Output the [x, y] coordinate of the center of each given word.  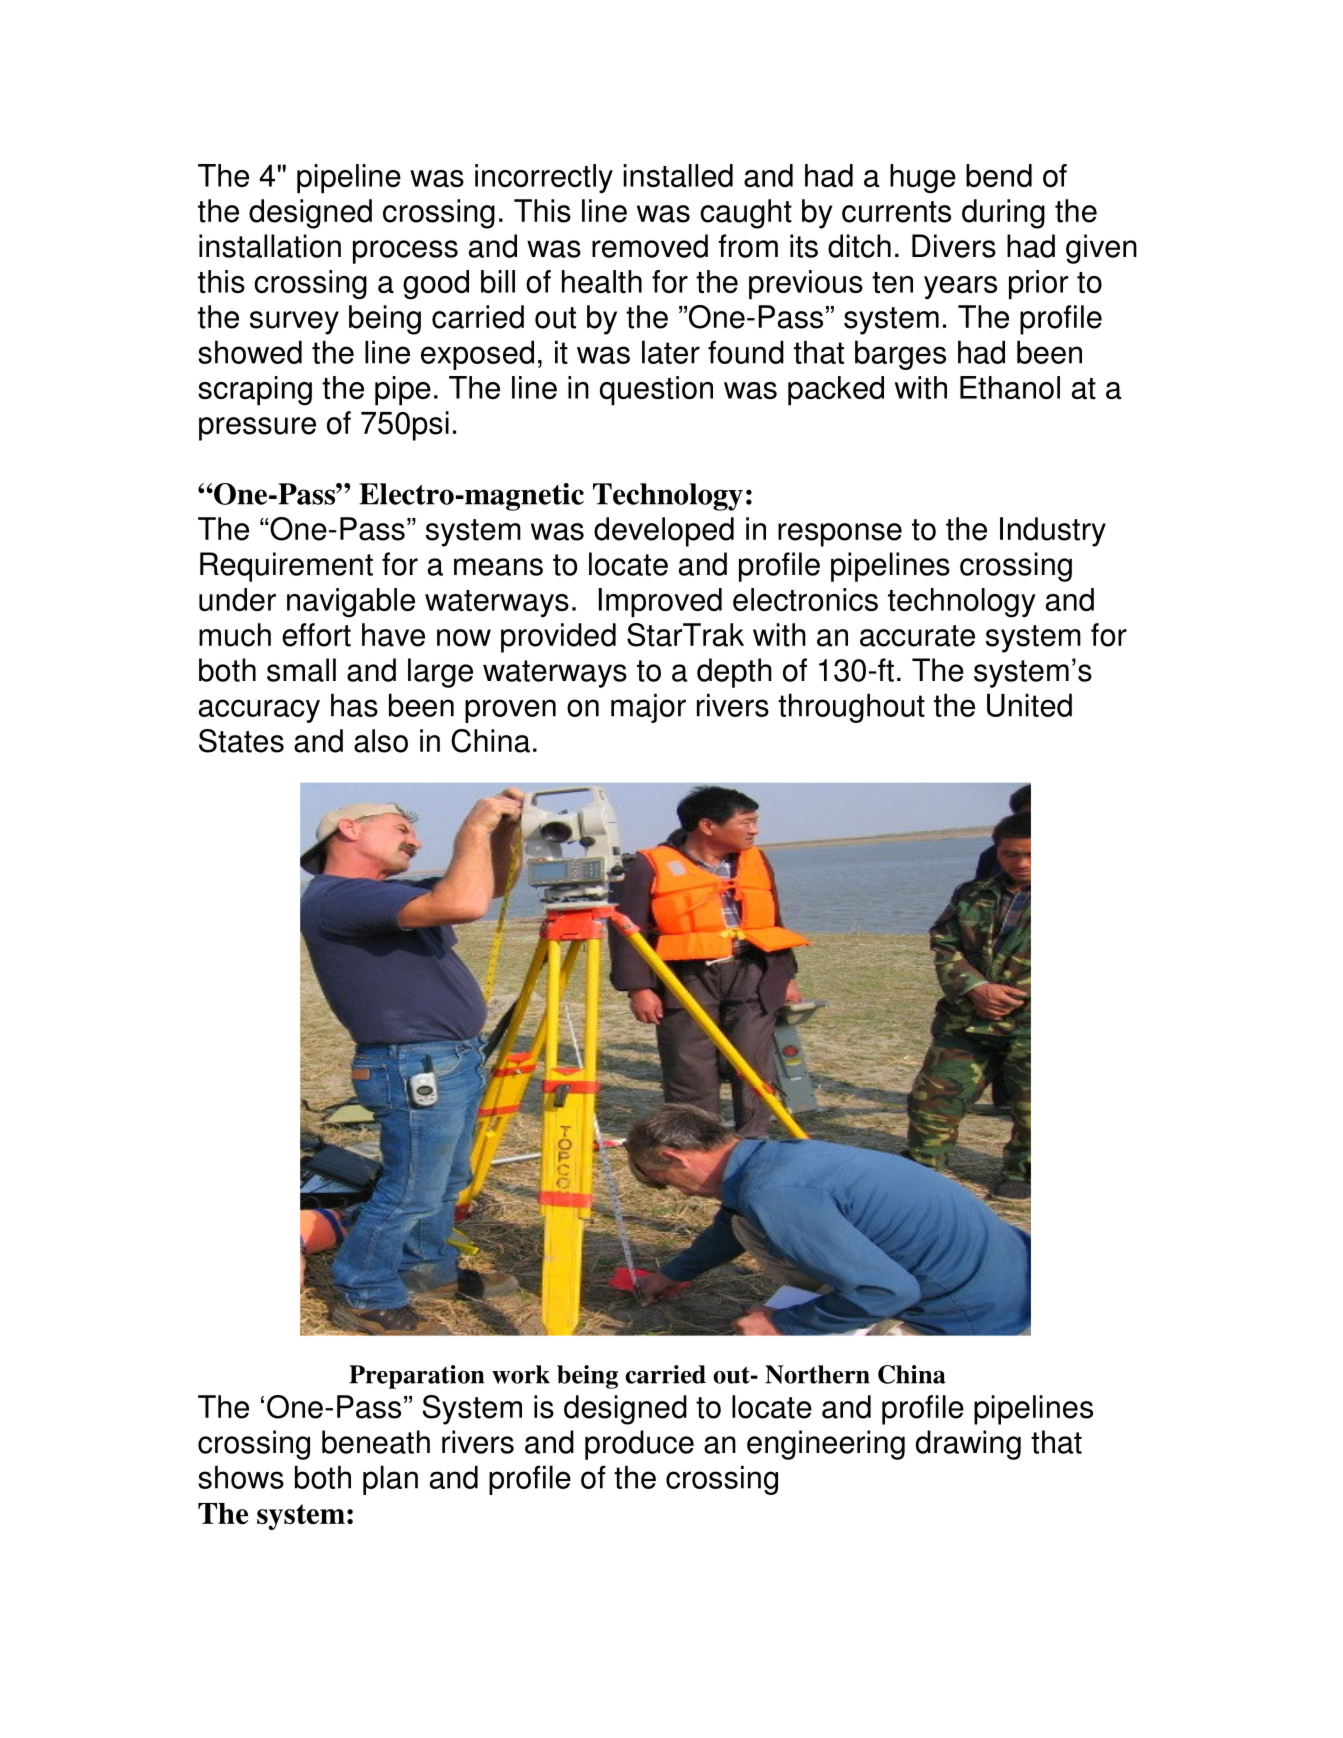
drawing [968, 1445]
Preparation [416, 1377]
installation [270, 246]
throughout [851, 708]
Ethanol [1010, 387]
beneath [376, 1442]
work [521, 1374]
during [1003, 214]
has [354, 705]
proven [510, 711]
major [648, 708]
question [656, 391]
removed [650, 246]
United [1029, 705]
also [381, 741]
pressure [257, 429]
